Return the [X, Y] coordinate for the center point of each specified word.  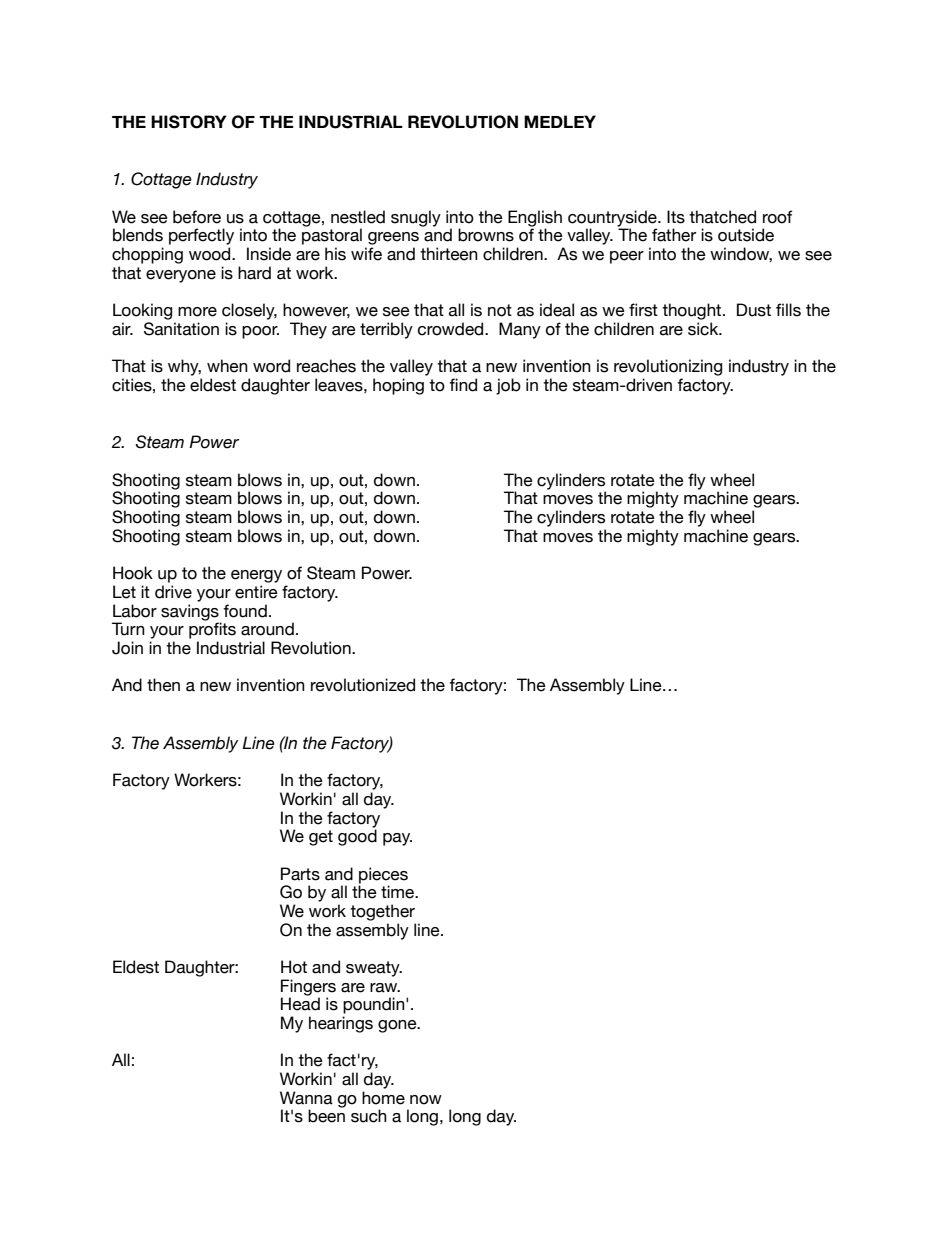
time [398, 892]
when [227, 366]
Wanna [306, 1098]
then [163, 685]
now [426, 1100]
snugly [416, 218]
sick [704, 329]
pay [397, 839]
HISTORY [189, 122]
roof [778, 217]
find [463, 385]
